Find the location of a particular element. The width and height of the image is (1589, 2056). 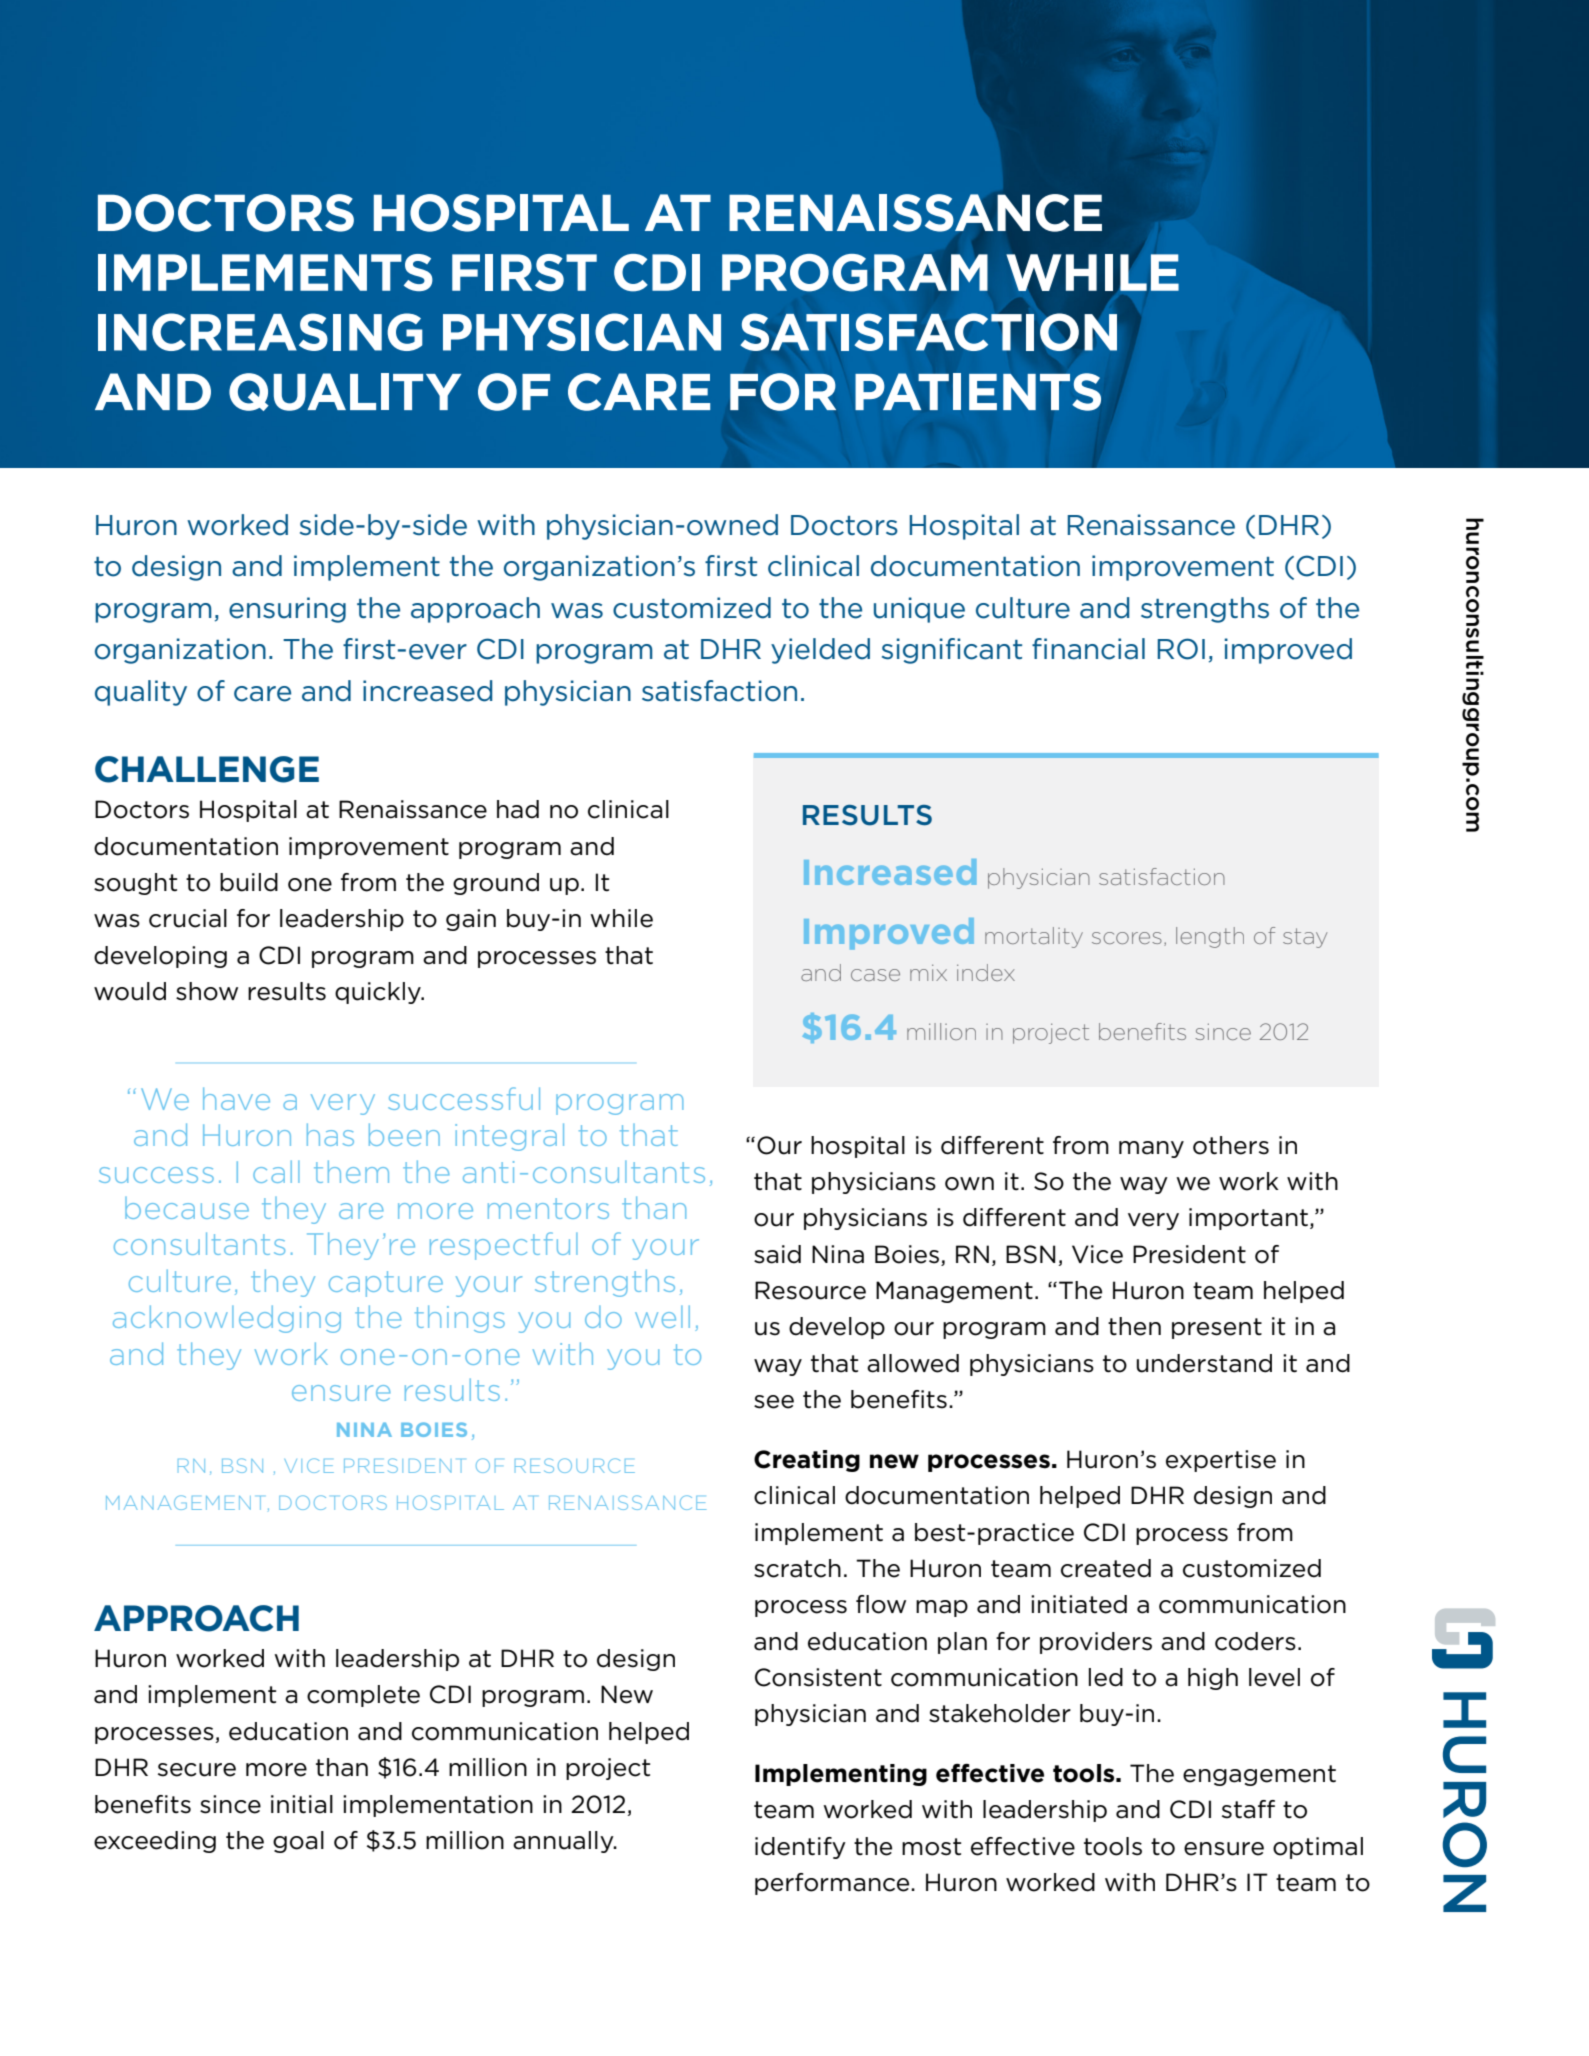

INCREASING is located at coordinates (260, 332).
